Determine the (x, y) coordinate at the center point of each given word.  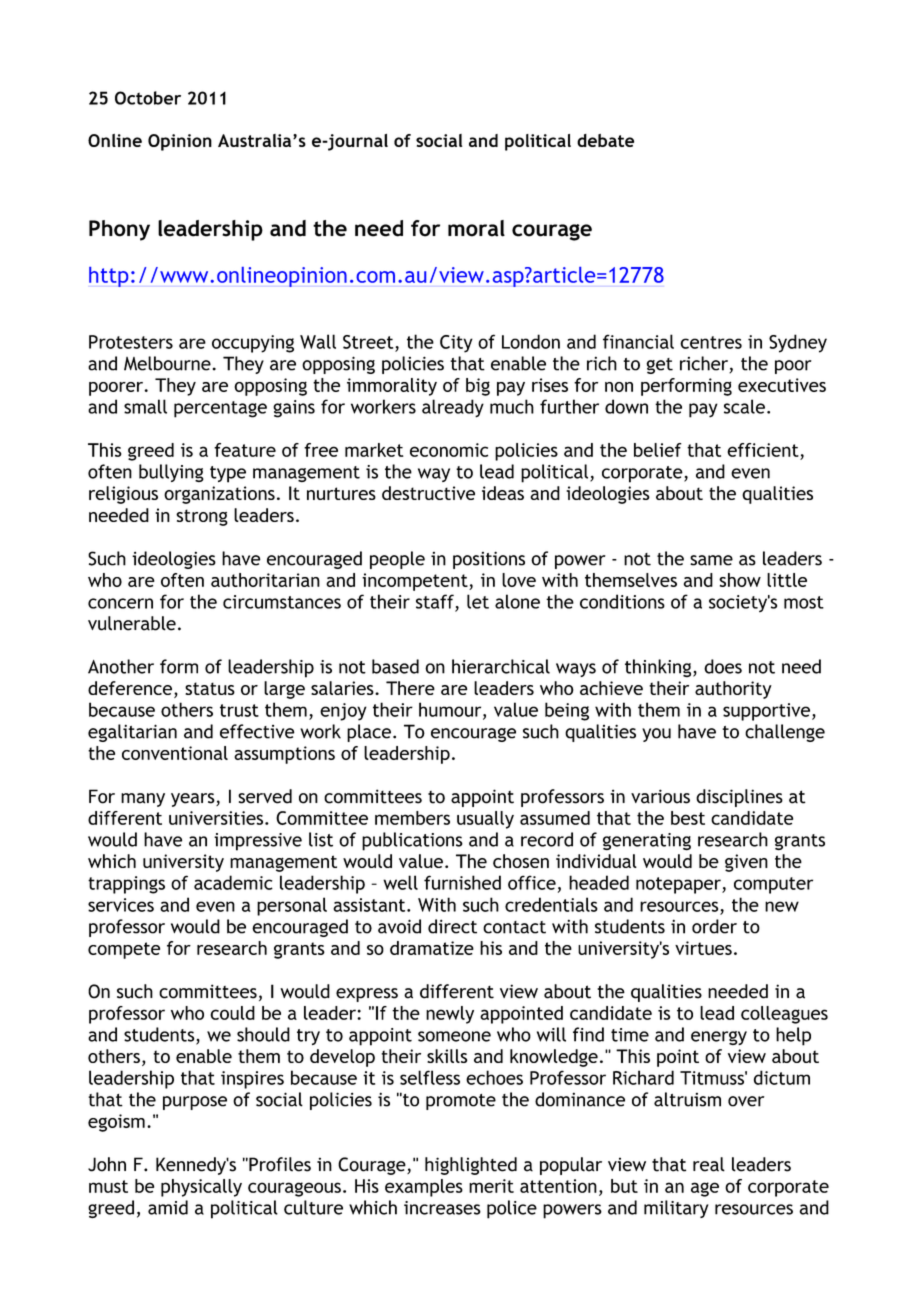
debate (605, 140)
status (210, 688)
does (723, 666)
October (148, 98)
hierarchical (501, 666)
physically (201, 1188)
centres (711, 342)
